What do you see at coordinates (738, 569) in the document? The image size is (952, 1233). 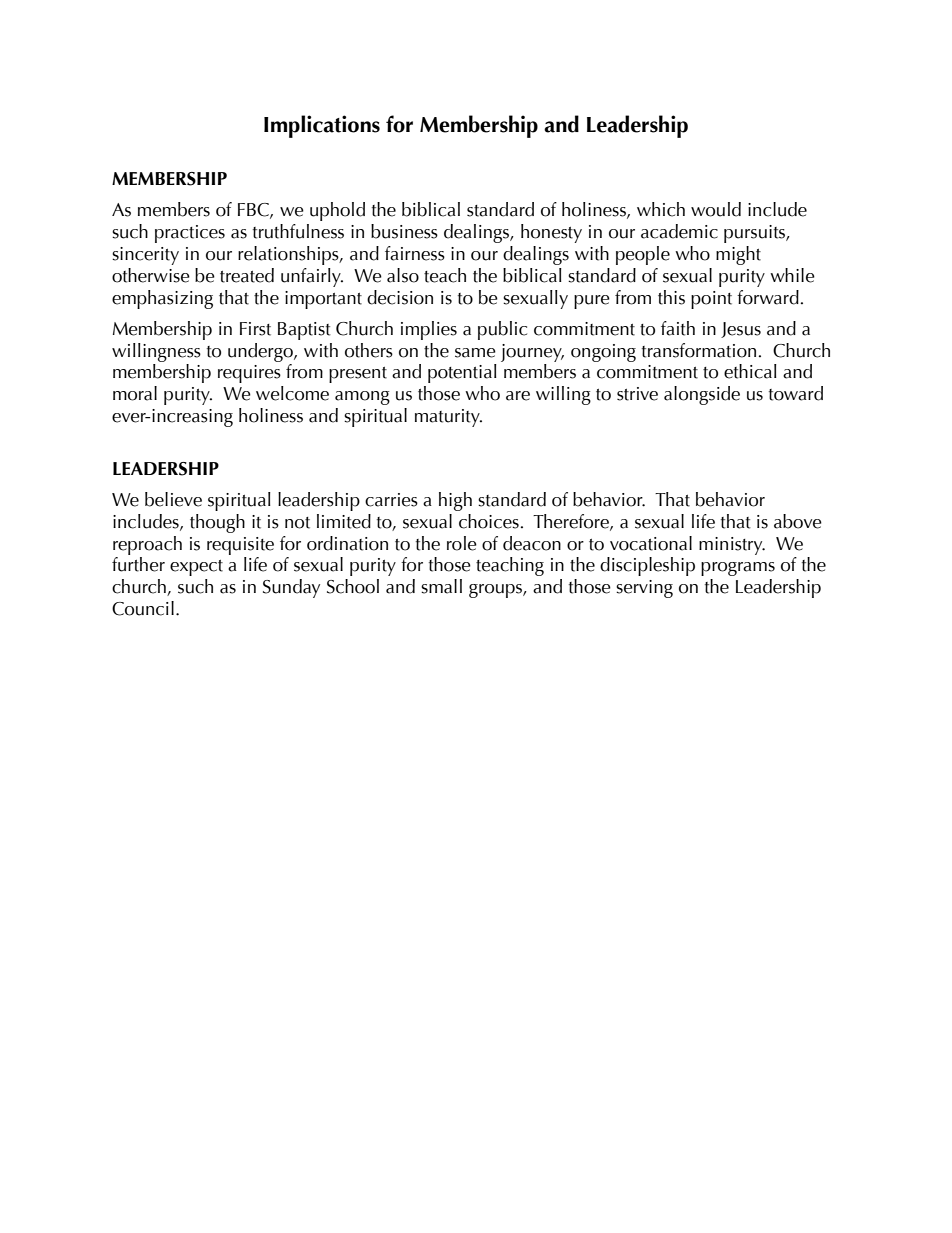 I see `programs` at bounding box center [738, 569].
